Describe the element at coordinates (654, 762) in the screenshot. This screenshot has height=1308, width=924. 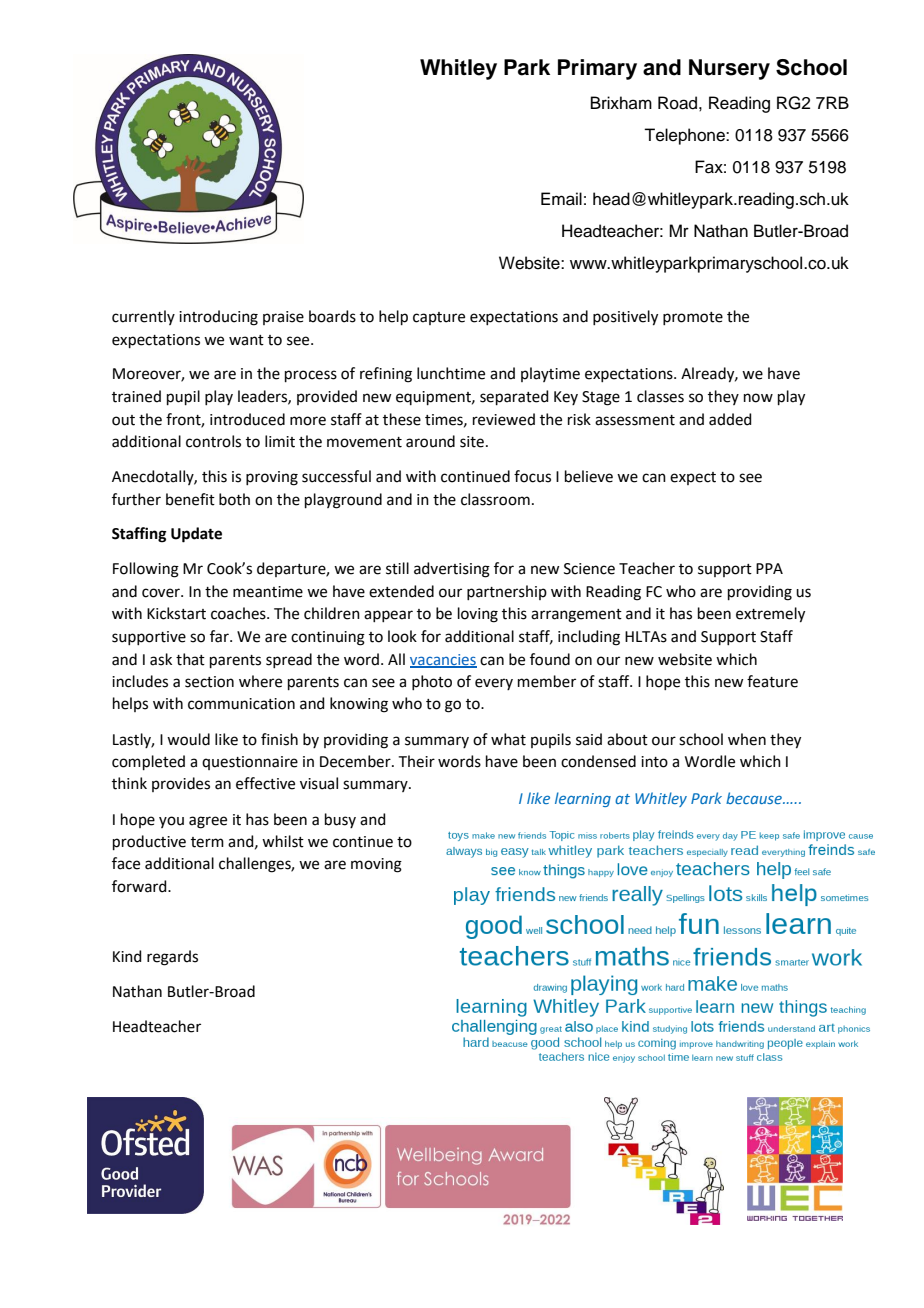
I see `into` at that location.
